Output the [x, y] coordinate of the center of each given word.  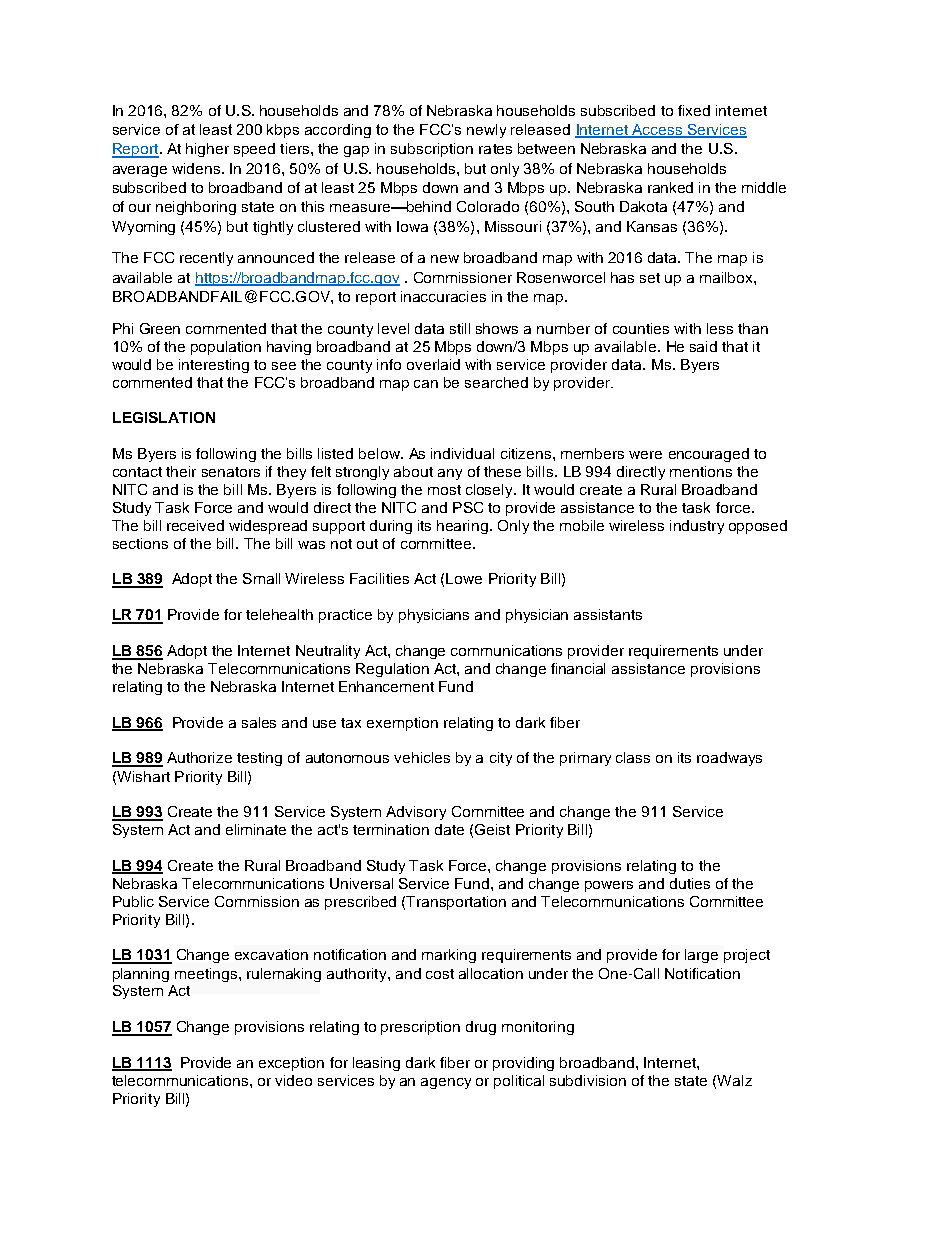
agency [446, 1083]
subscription [432, 150]
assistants [608, 614]
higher [207, 150]
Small [261, 578]
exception [291, 1064]
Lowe [464, 578]
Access [657, 131]
